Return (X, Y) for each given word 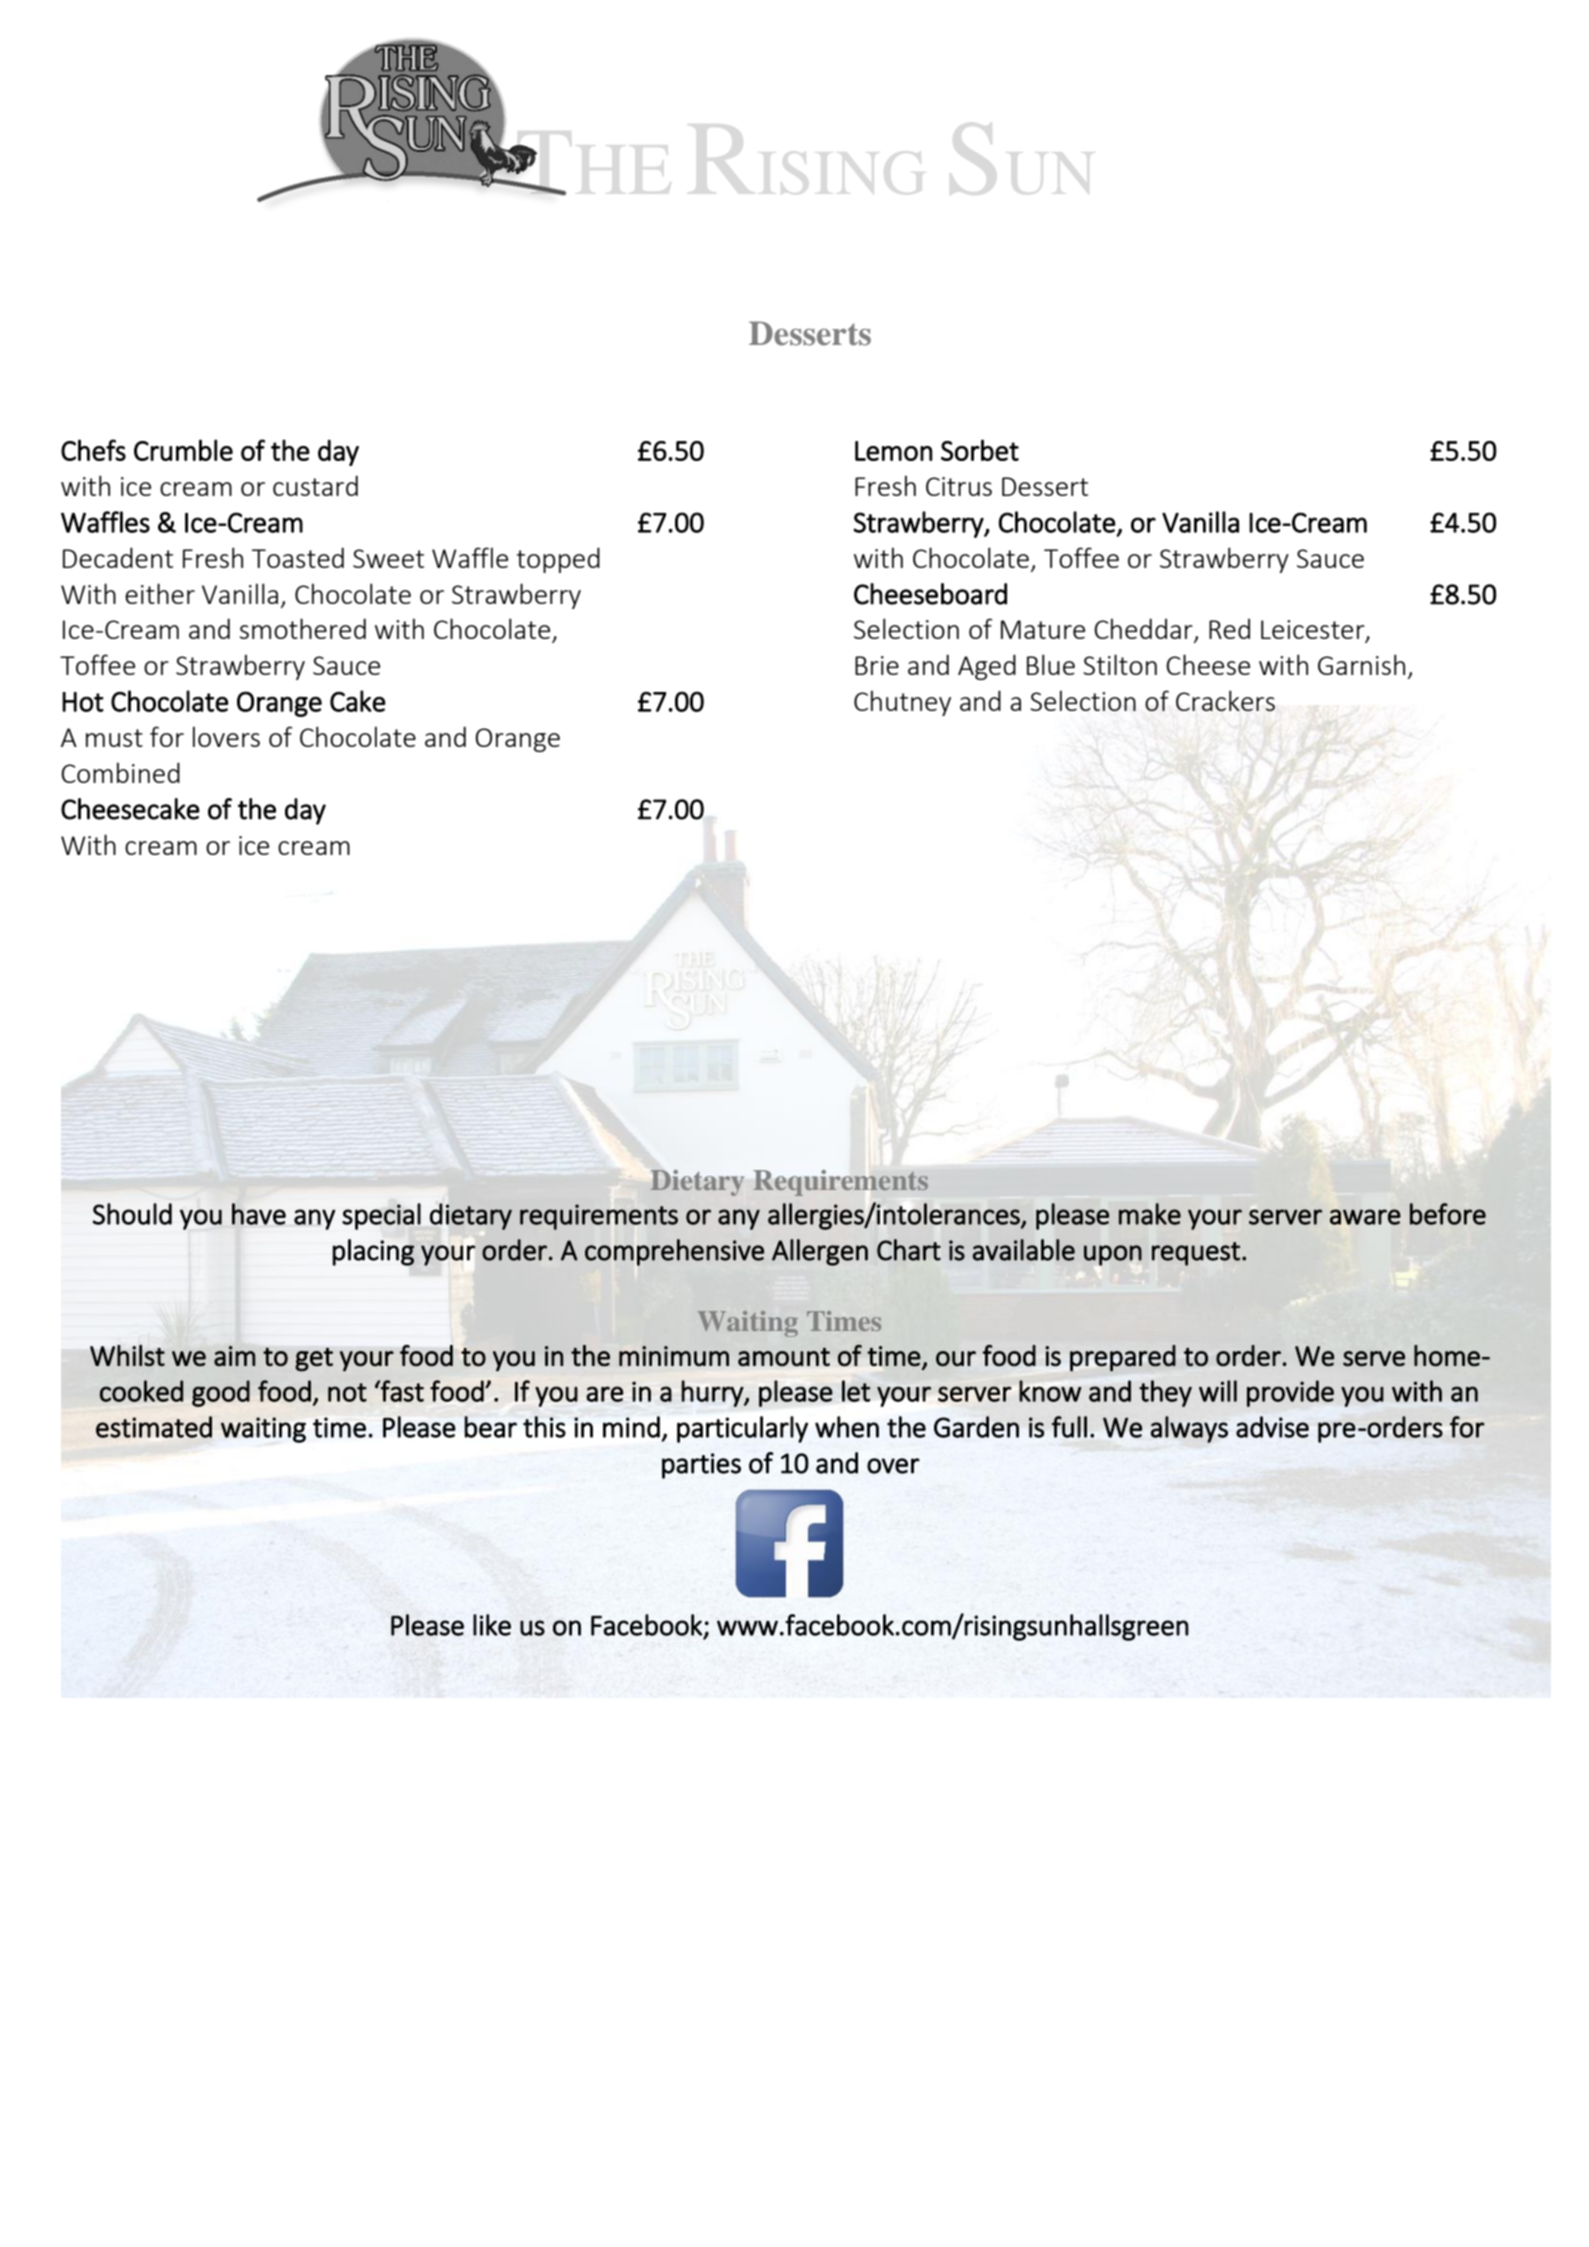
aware (1365, 1217)
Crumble (183, 450)
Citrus (959, 486)
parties (701, 1466)
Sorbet (980, 450)
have (259, 1214)
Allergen (820, 1252)
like (492, 1625)
